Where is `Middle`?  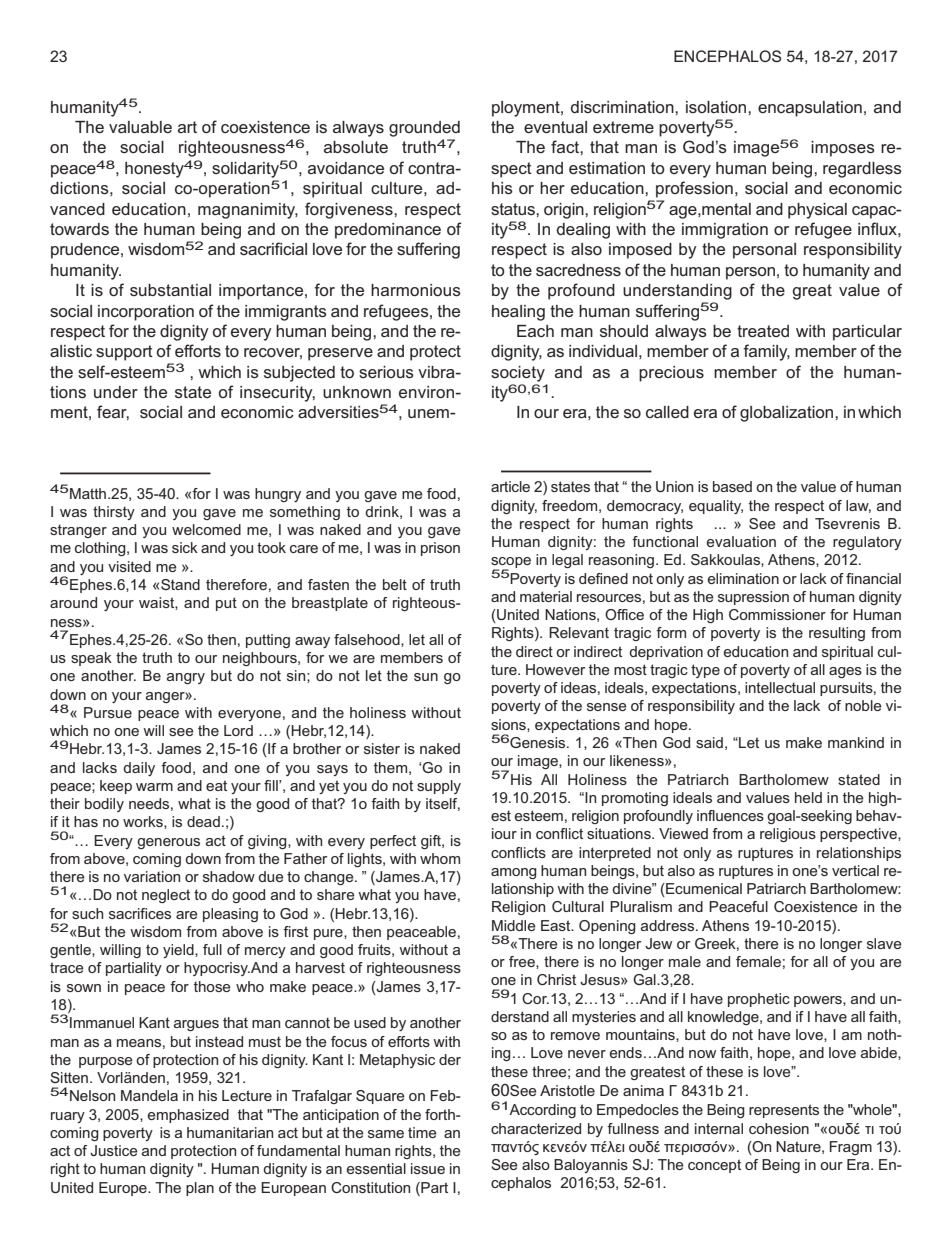
Middle is located at coordinates (514, 925).
